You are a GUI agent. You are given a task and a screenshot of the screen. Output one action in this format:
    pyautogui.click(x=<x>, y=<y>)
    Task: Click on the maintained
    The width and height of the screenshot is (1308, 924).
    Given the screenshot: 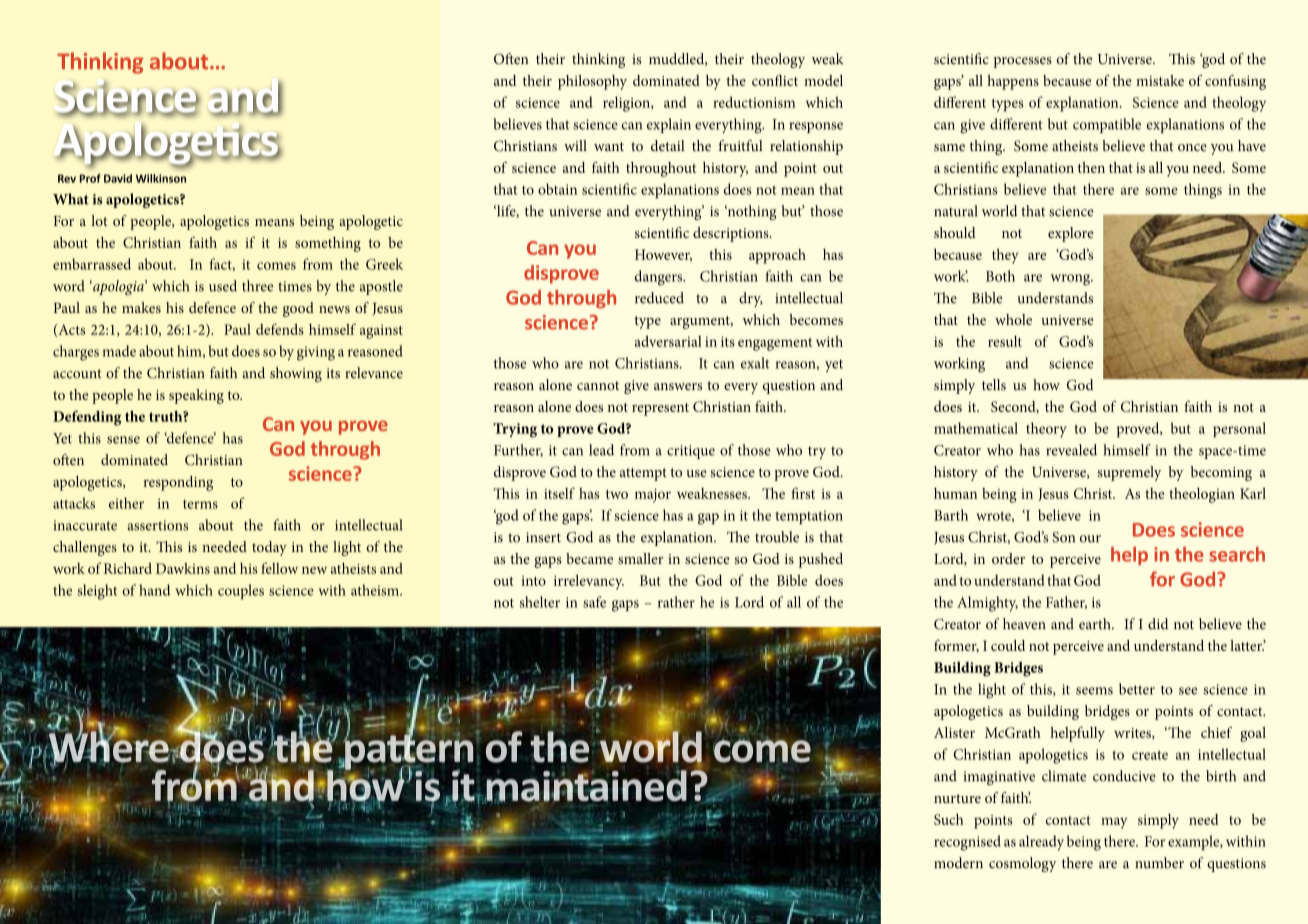 What is the action you would take?
    pyautogui.click(x=585, y=786)
